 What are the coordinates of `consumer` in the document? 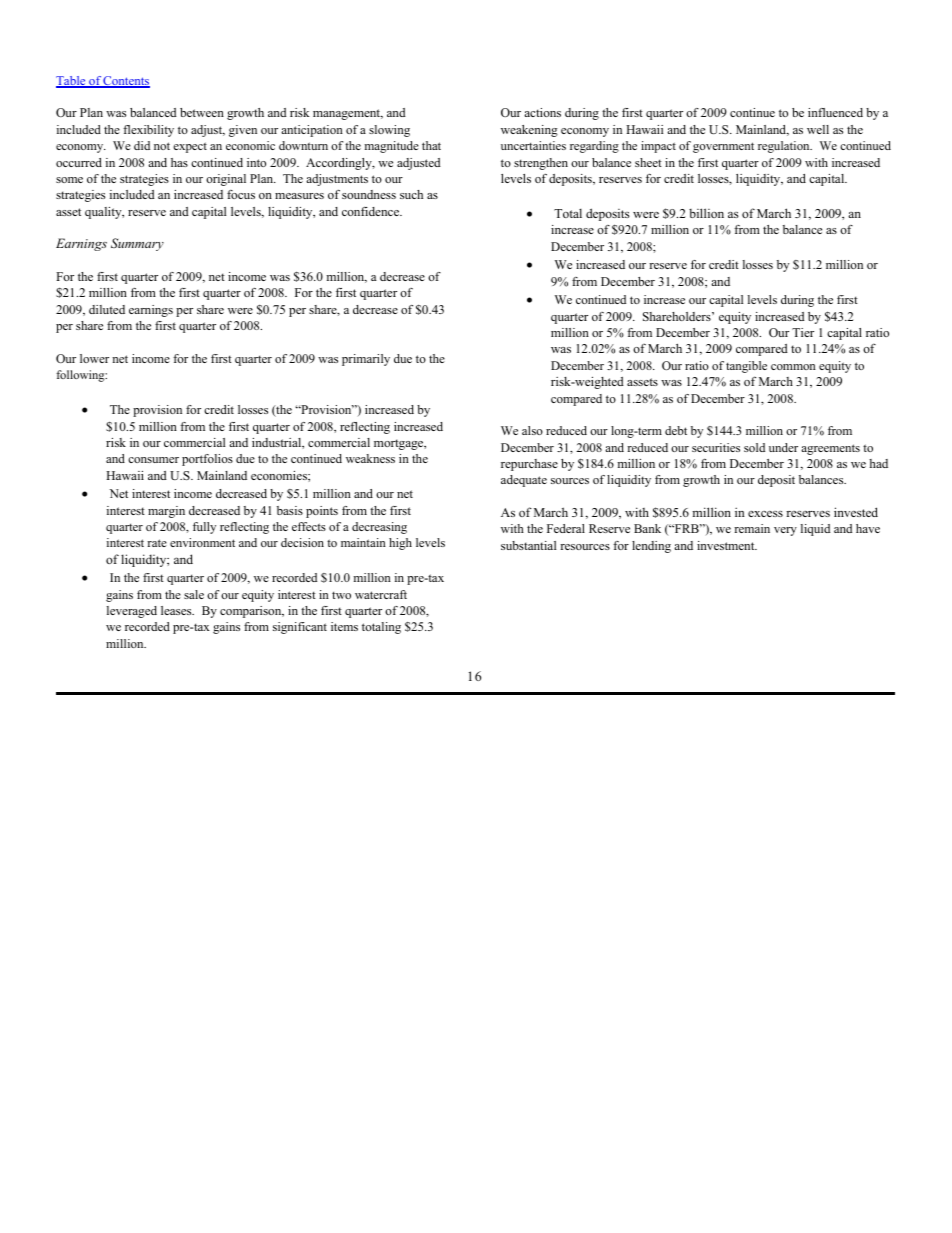 It's located at (153, 460).
